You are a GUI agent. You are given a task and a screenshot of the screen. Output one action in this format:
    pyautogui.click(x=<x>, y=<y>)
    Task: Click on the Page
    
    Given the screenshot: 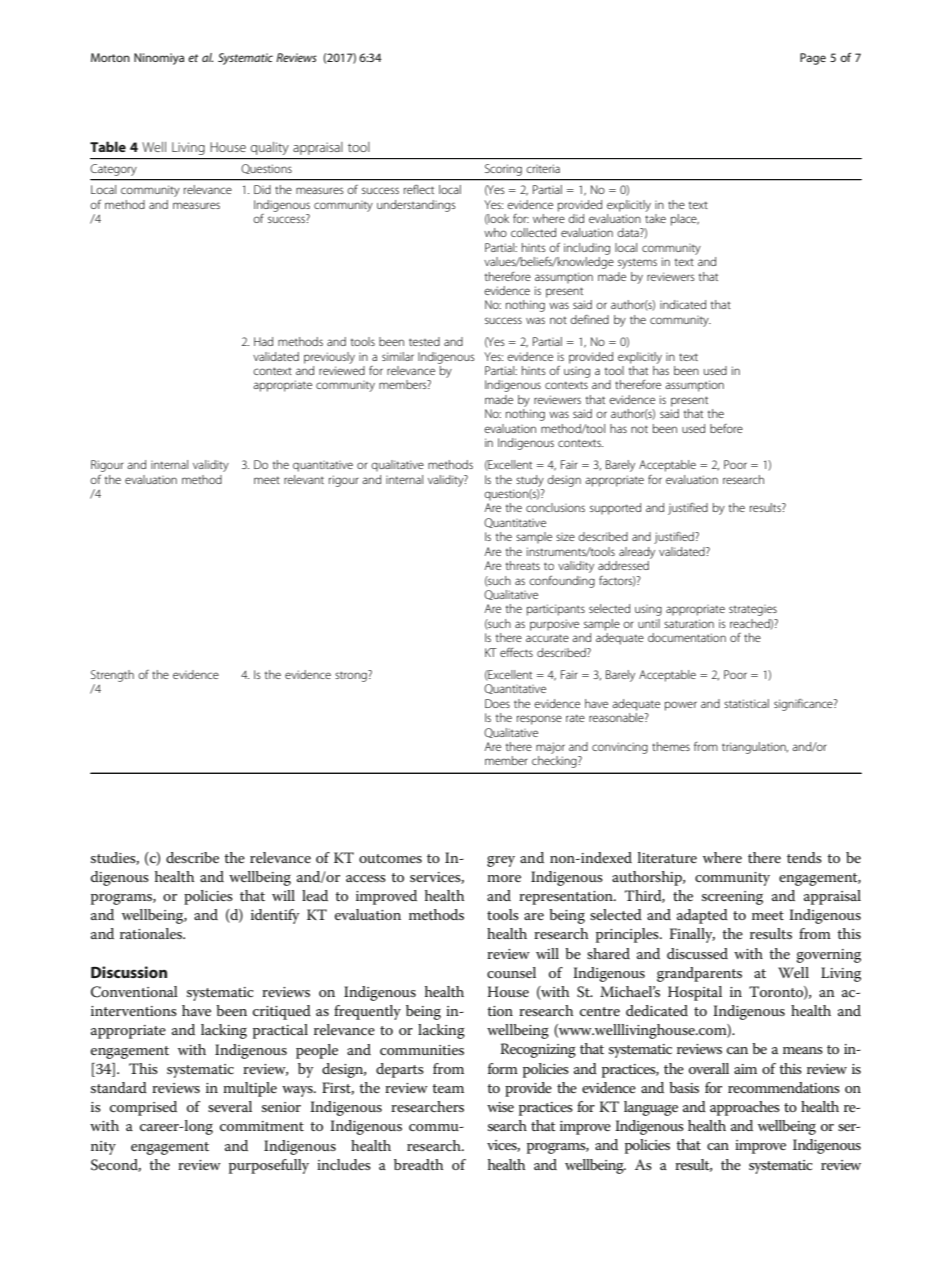 What is the action you would take?
    pyautogui.click(x=813, y=59)
